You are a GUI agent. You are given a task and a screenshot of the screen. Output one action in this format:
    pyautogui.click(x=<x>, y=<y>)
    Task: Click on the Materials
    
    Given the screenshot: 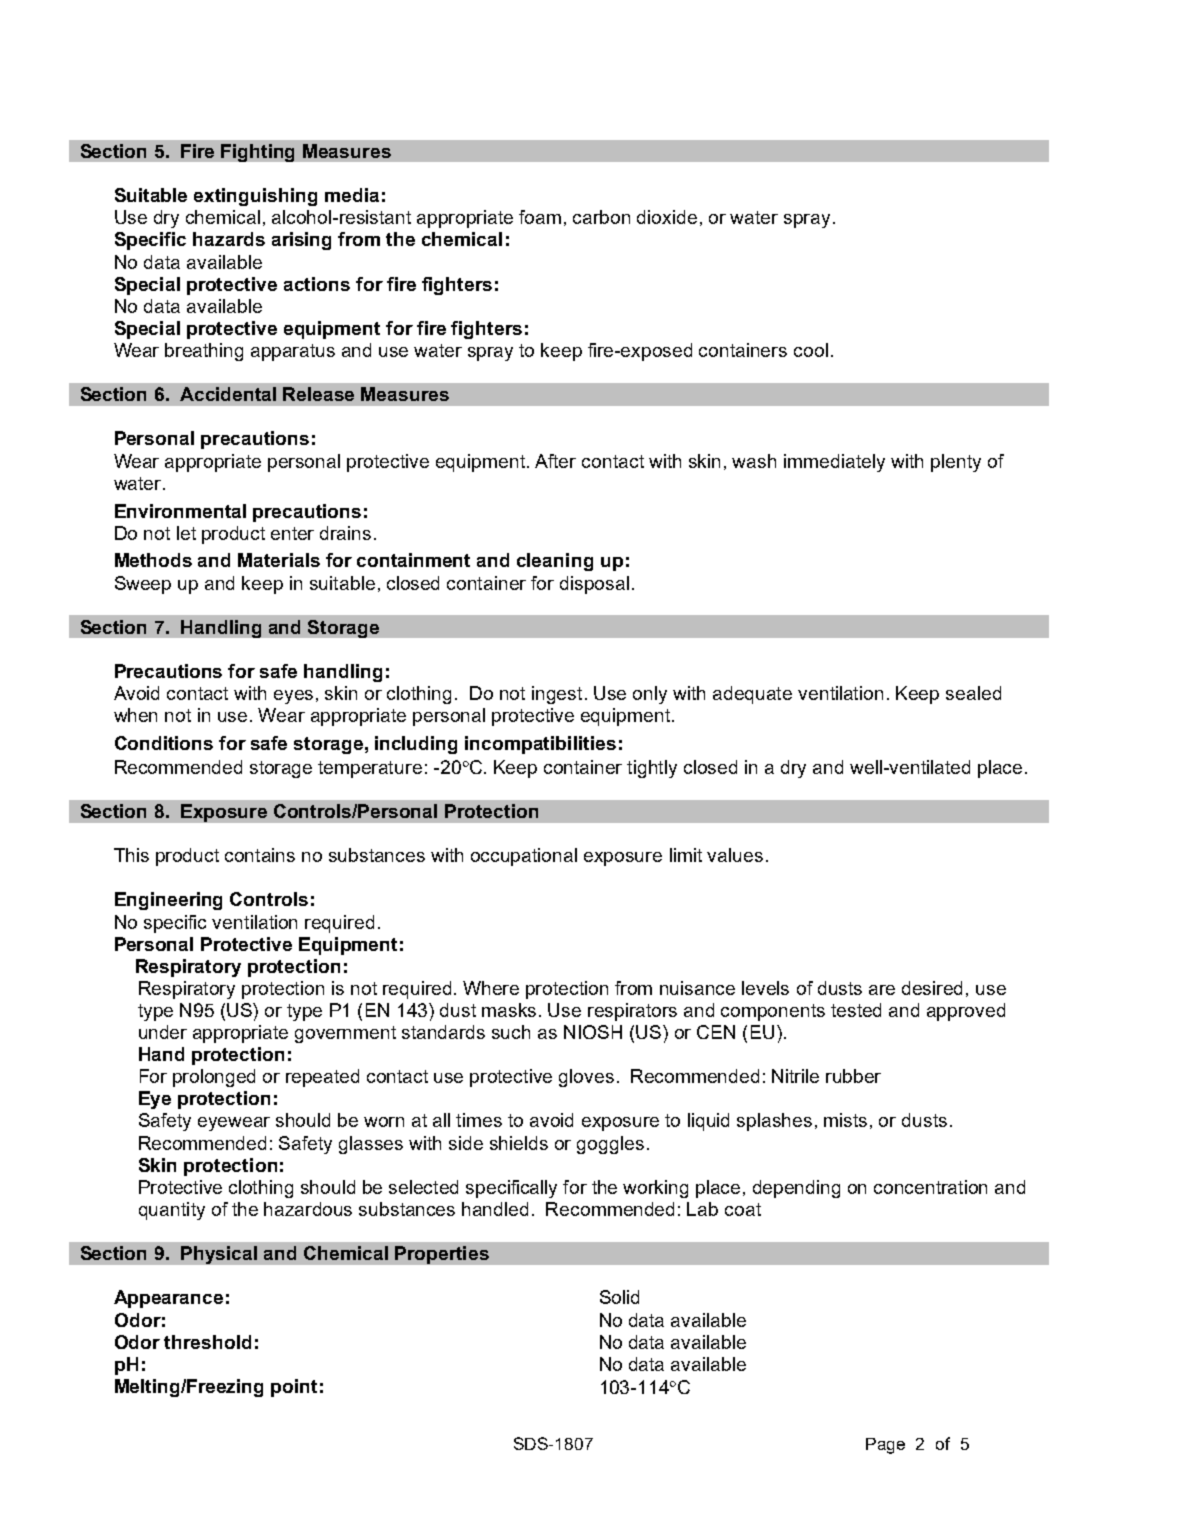 What is the action you would take?
    pyautogui.click(x=279, y=560)
